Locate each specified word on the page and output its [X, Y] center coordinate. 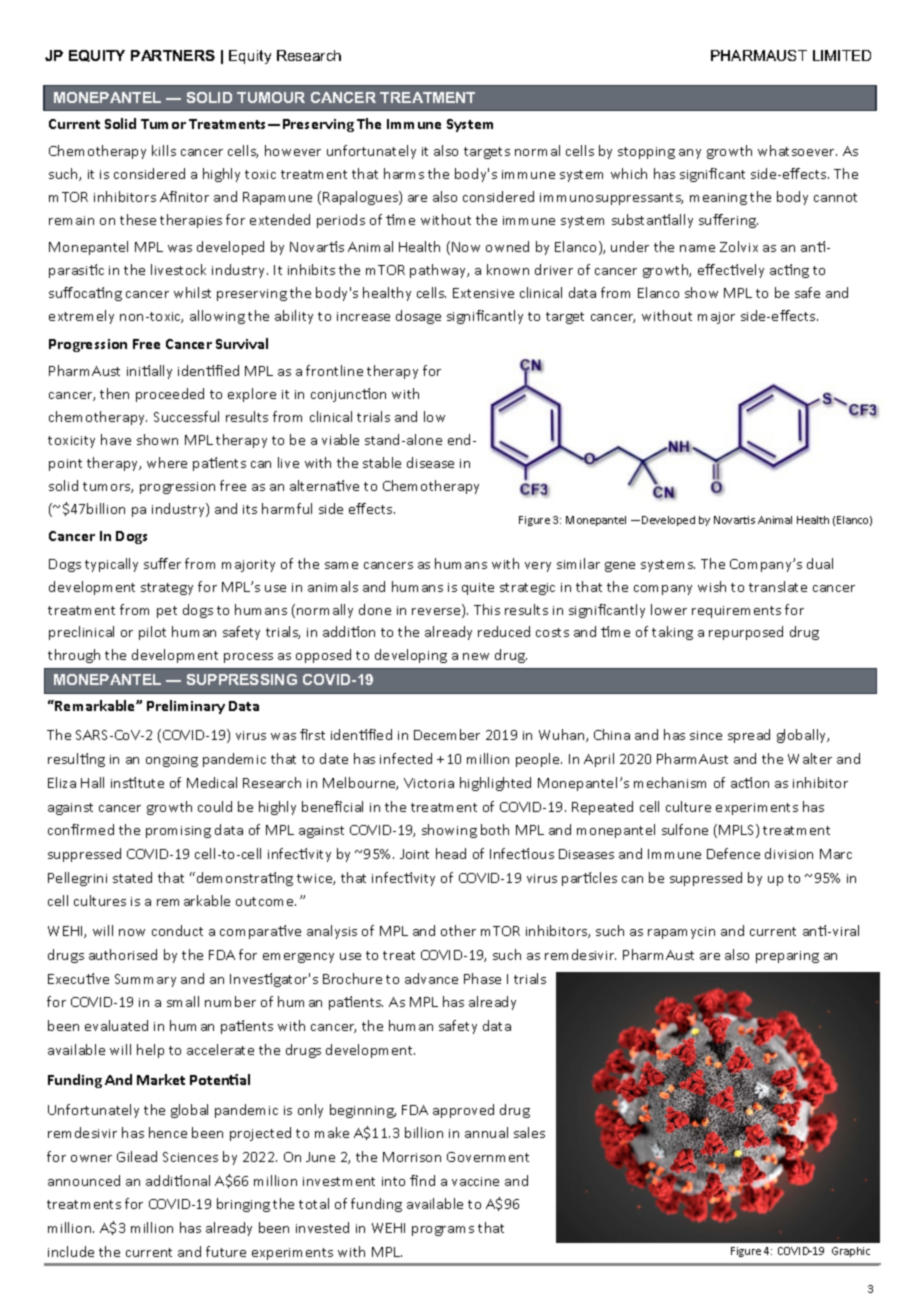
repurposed [746, 633]
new [476, 656]
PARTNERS [173, 55]
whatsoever [797, 150]
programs [443, 1231]
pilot [152, 633]
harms [404, 173]
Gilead [137, 1156]
